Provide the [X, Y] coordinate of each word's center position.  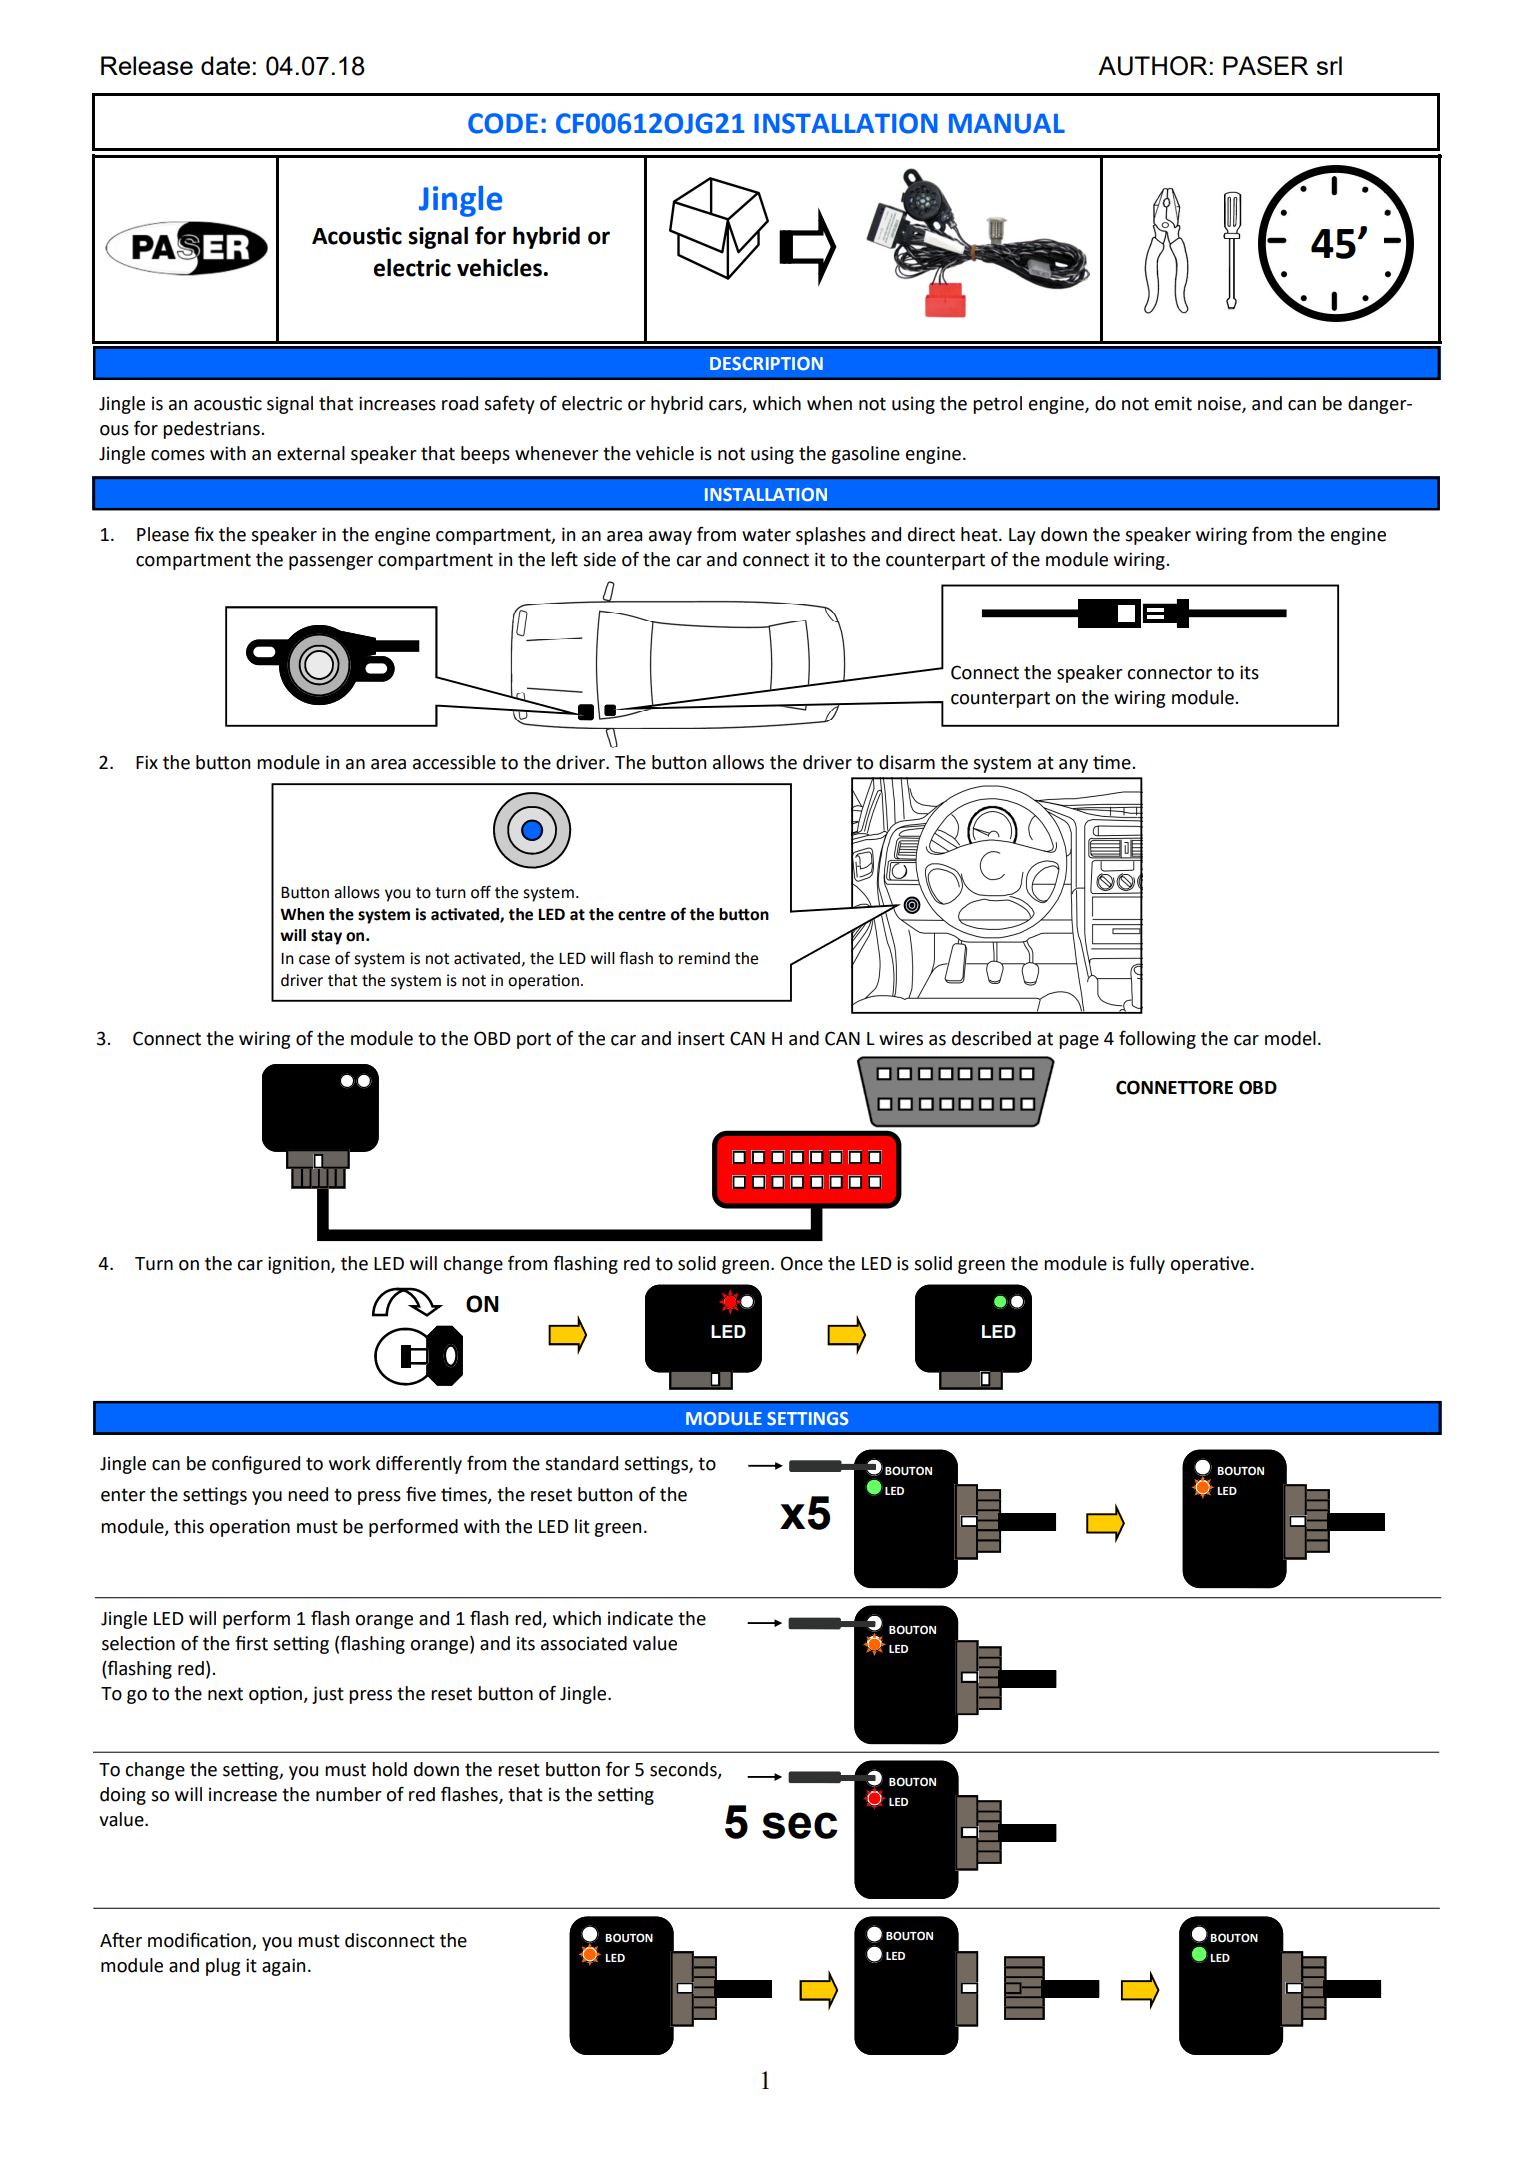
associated [584, 1643]
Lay [1022, 536]
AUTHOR [1152, 66]
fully [1147, 1264]
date [225, 65]
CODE [503, 123]
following [1157, 1039]
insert [701, 1038]
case [314, 960]
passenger [331, 563]
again [283, 1967]
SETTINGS [808, 1418]
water [766, 535]
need [308, 1494]
